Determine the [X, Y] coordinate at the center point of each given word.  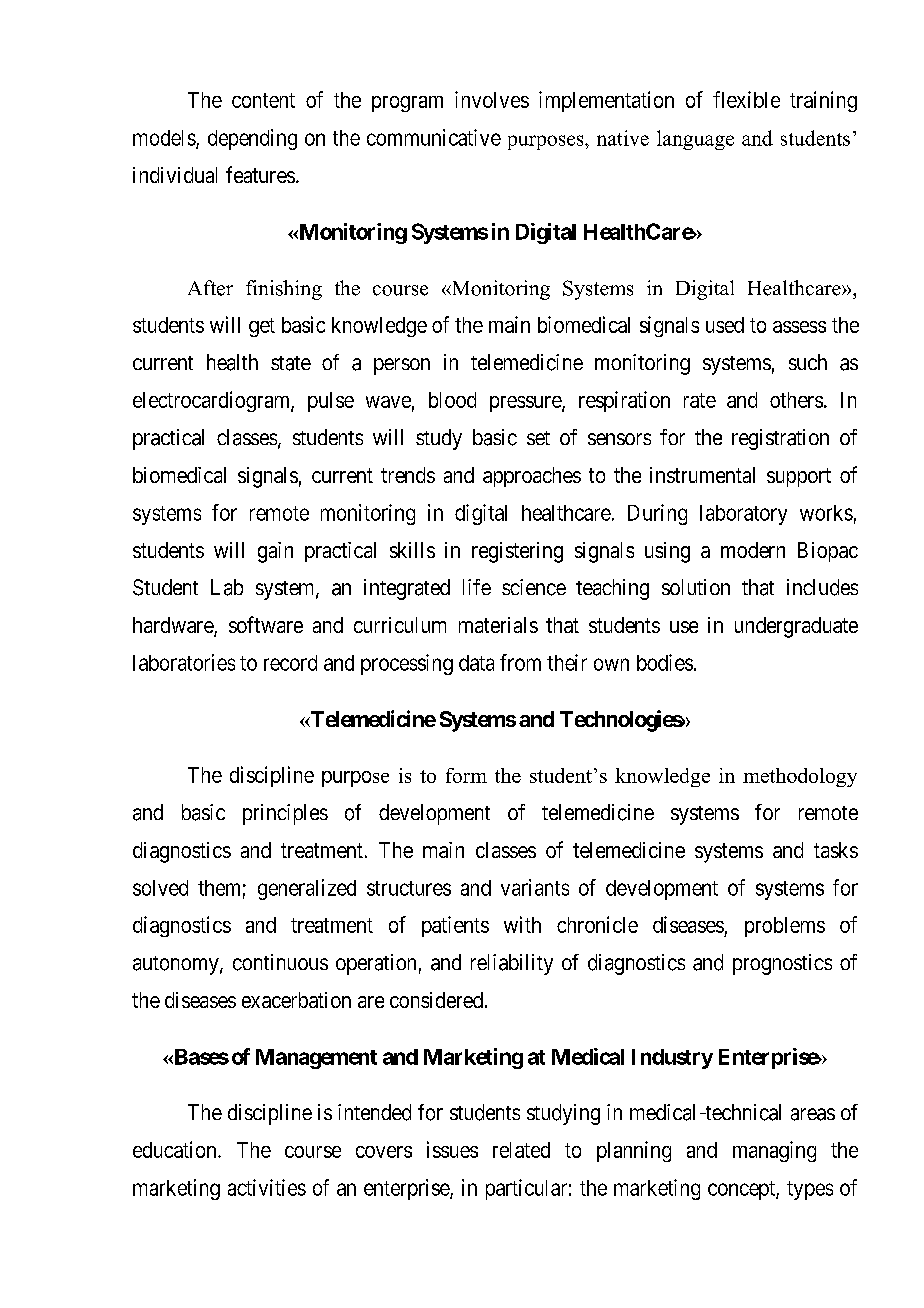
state [291, 363]
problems [785, 927]
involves [492, 99]
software [266, 624]
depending [252, 139]
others [796, 400]
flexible [746, 99]
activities [267, 1187]
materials [498, 625]
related [521, 1150]
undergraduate [796, 627]
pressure [526, 404]
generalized [307, 889]
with [522, 924]
